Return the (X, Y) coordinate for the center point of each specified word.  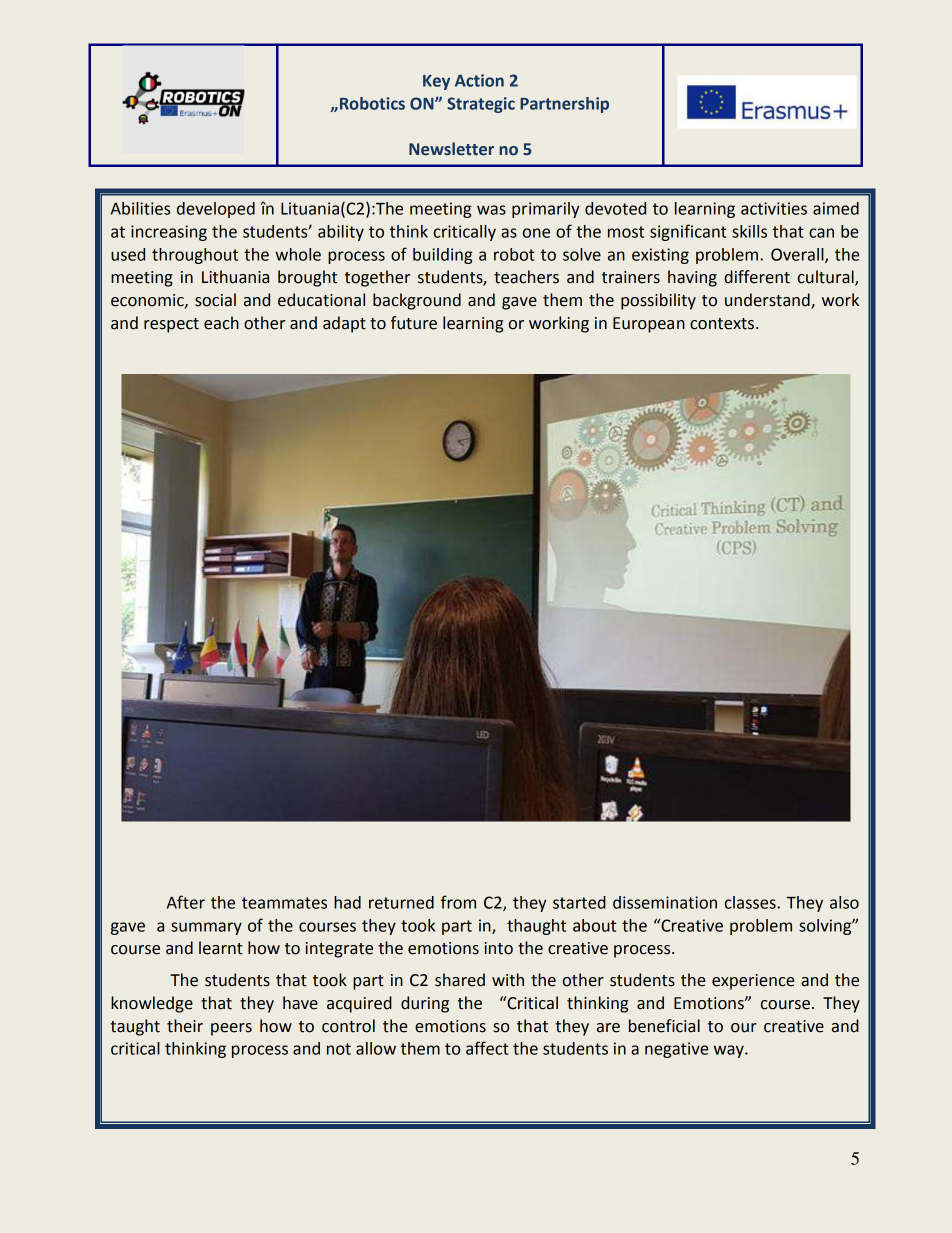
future (414, 323)
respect (171, 325)
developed (216, 210)
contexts (722, 324)
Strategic (481, 105)
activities (774, 208)
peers (231, 1029)
